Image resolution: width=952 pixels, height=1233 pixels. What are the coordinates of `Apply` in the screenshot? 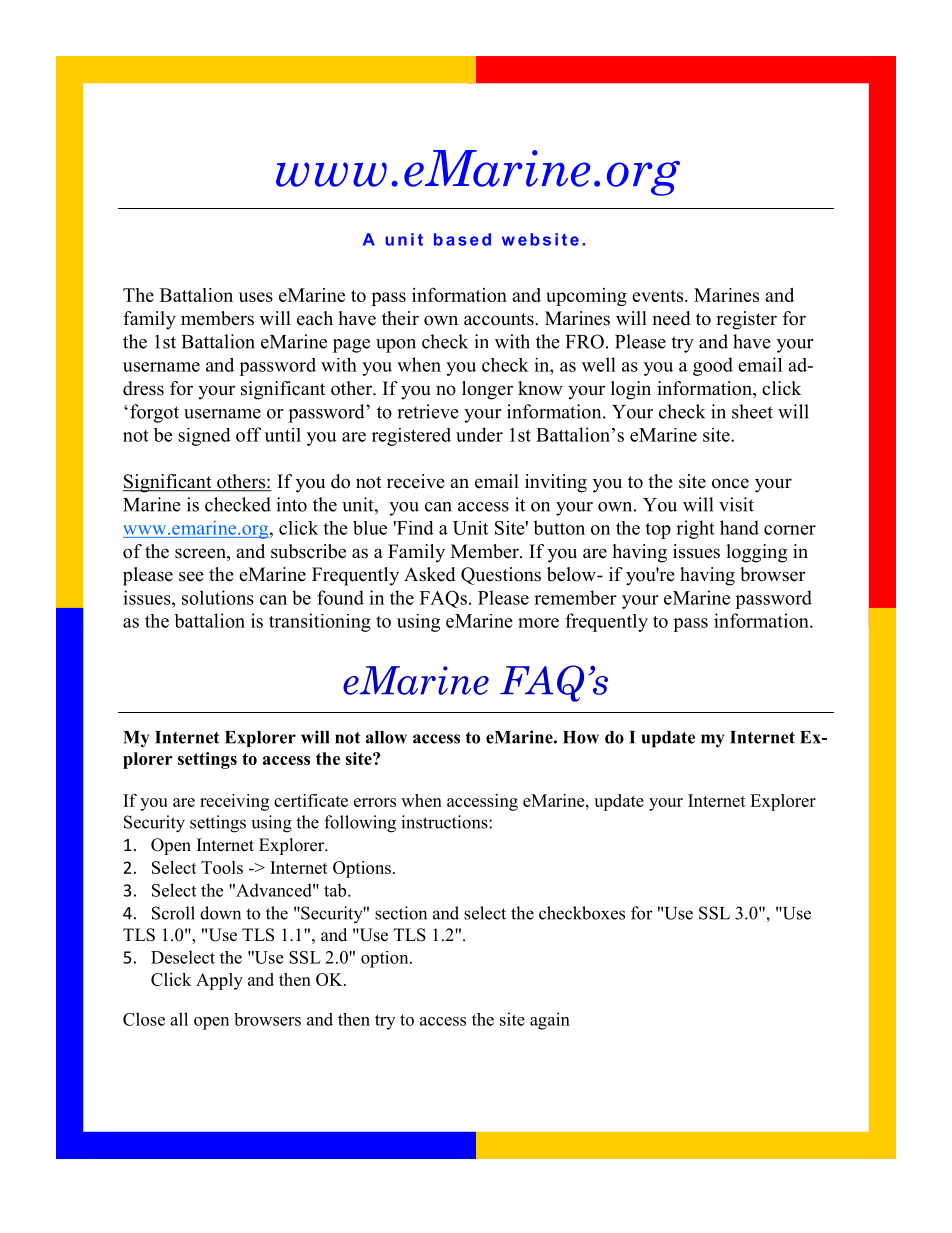 It's located at (219, 981).
